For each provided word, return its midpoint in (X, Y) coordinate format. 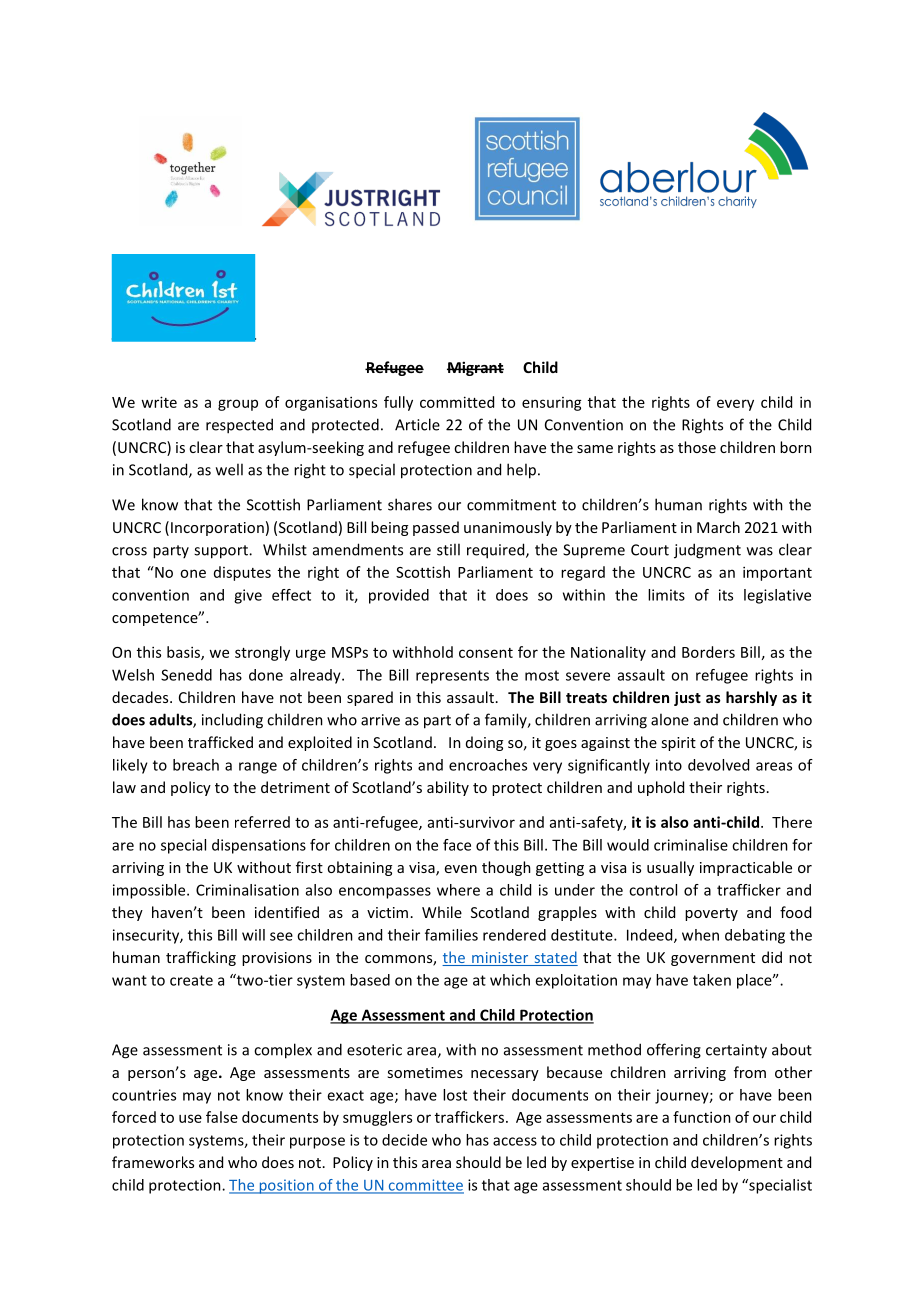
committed (457, 402)
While (442, 912)
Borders (708, 652)
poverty (711, 914)
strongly (262, 653)
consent (486, 653)
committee (425, 1186)
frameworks (153, 1162)
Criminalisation (247, 890)
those (697, 447)
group (238, 405)
